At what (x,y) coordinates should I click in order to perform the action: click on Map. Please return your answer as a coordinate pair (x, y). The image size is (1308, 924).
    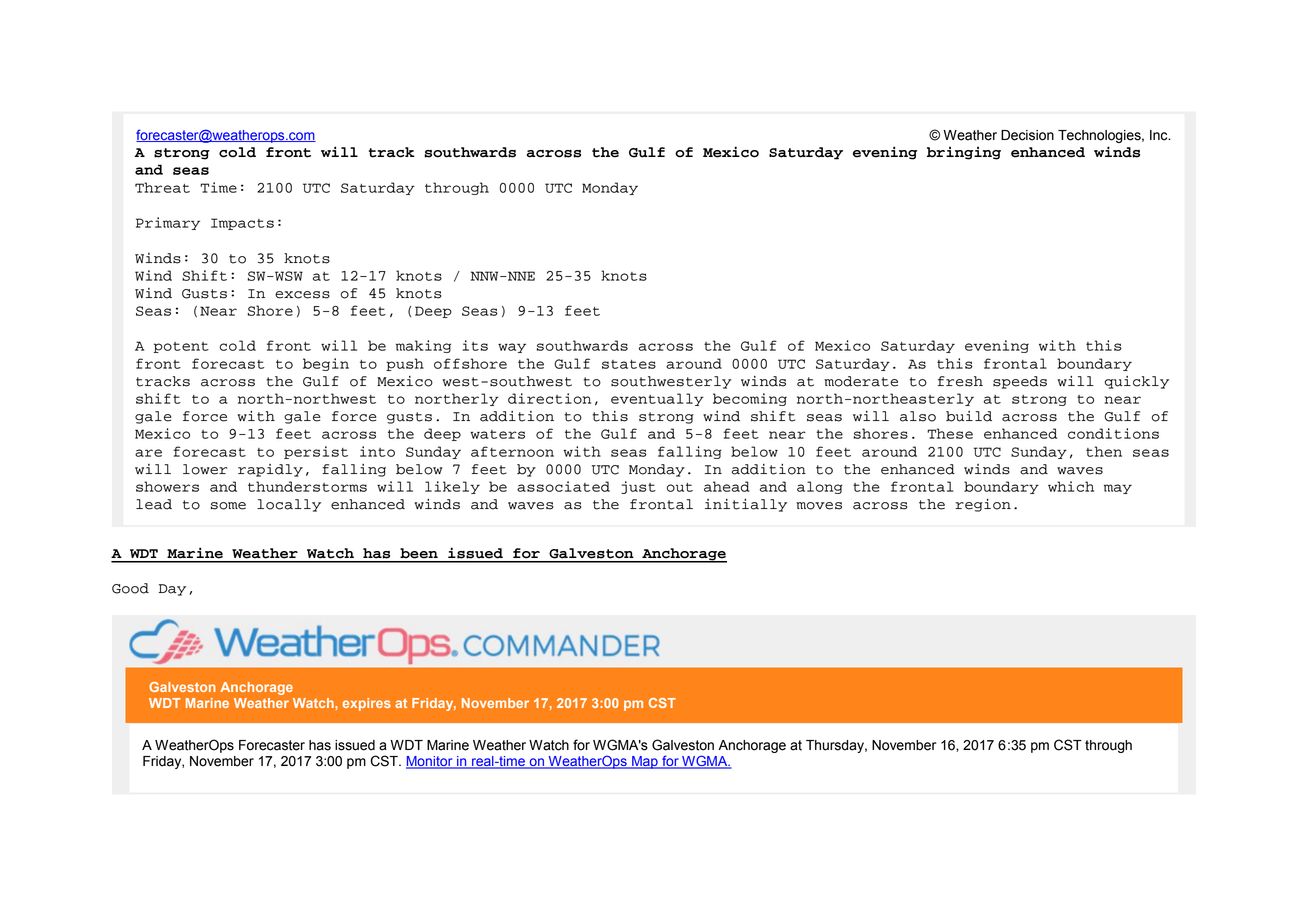
    Looking at the image, I should click on (645, 762).
